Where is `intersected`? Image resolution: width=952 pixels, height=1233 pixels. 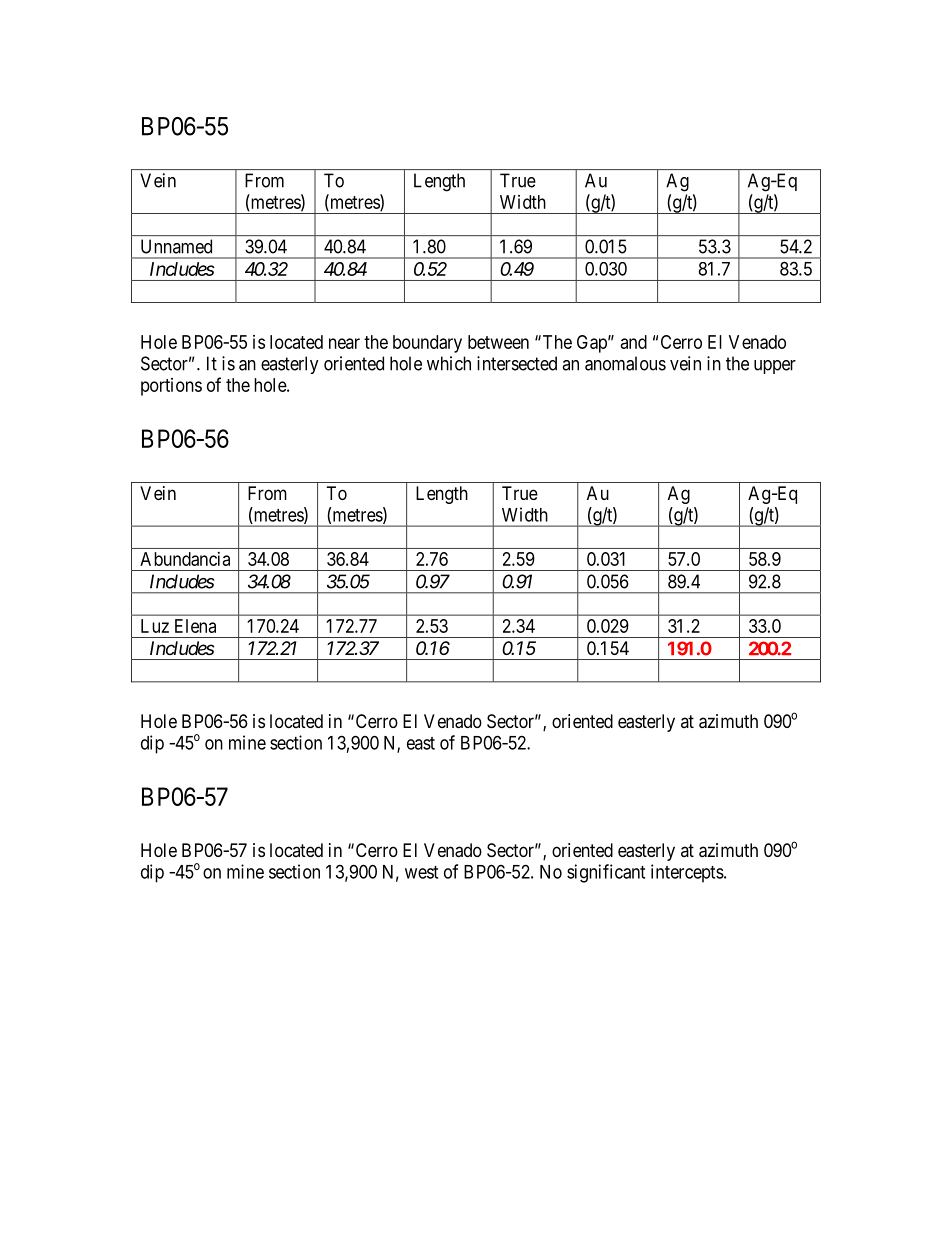 intersected is located at coordinates (517, 363).
